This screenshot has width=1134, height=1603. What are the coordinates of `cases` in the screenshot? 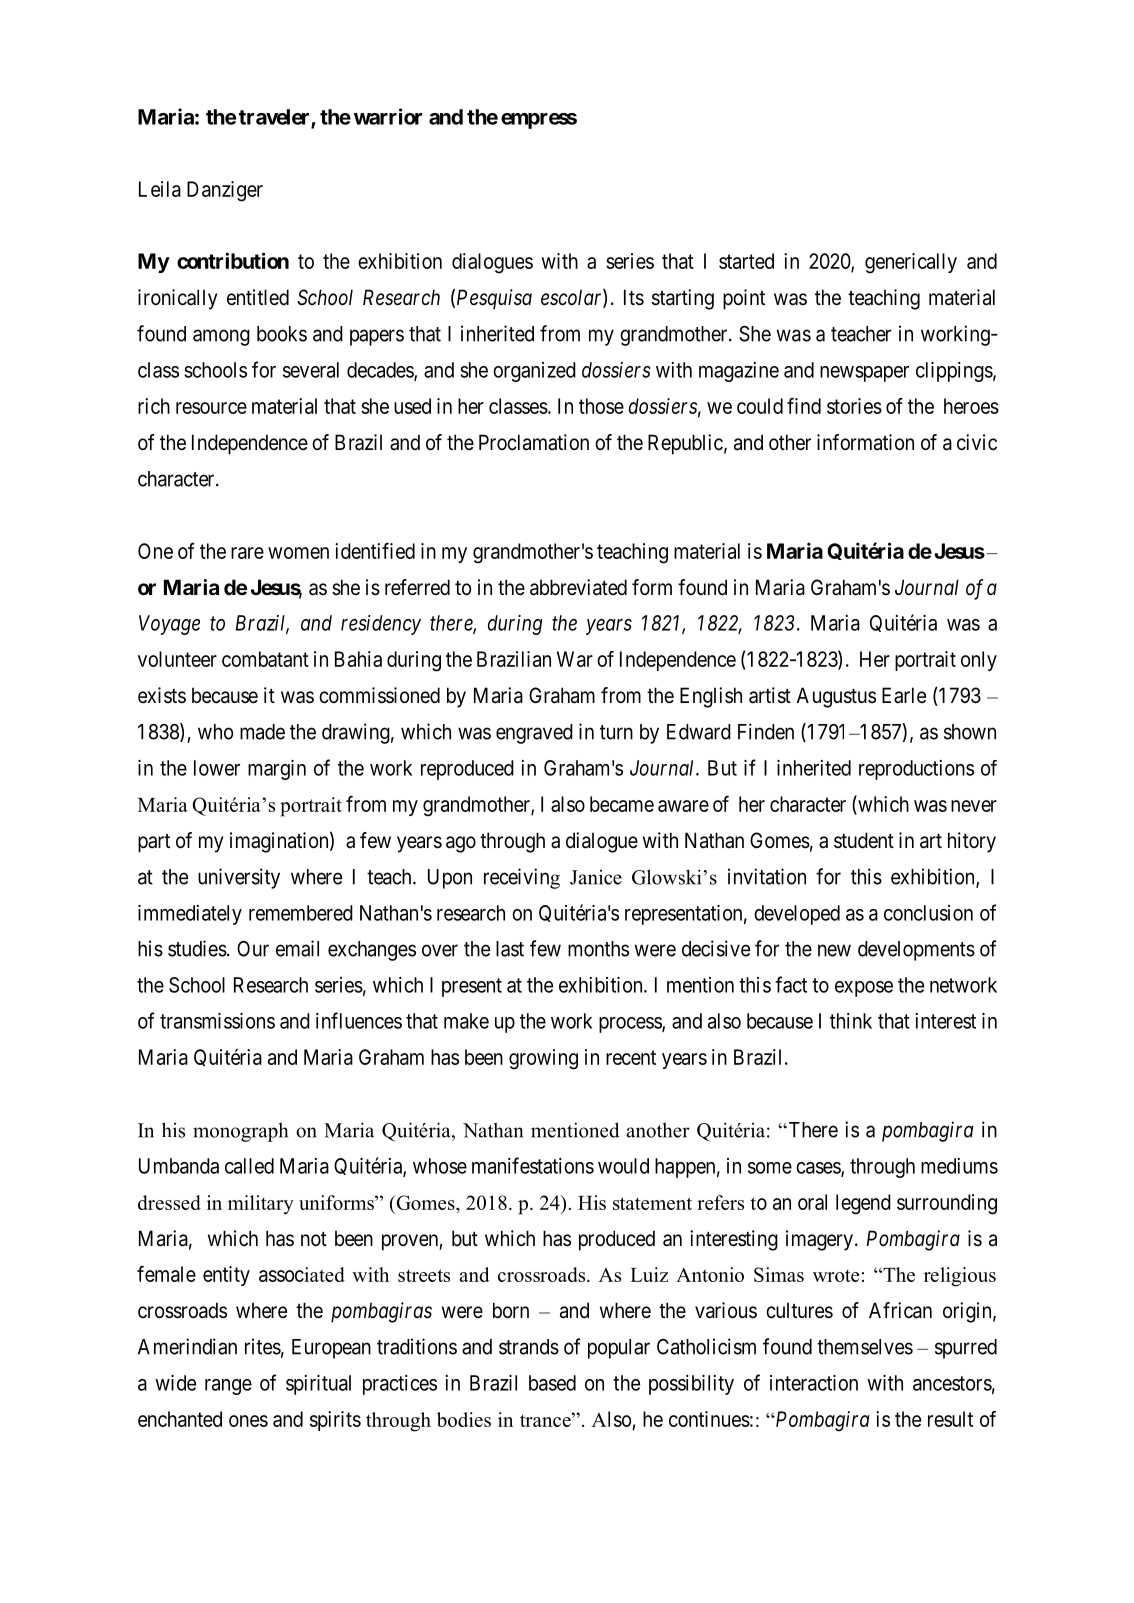 It's located at (819, 1169).
